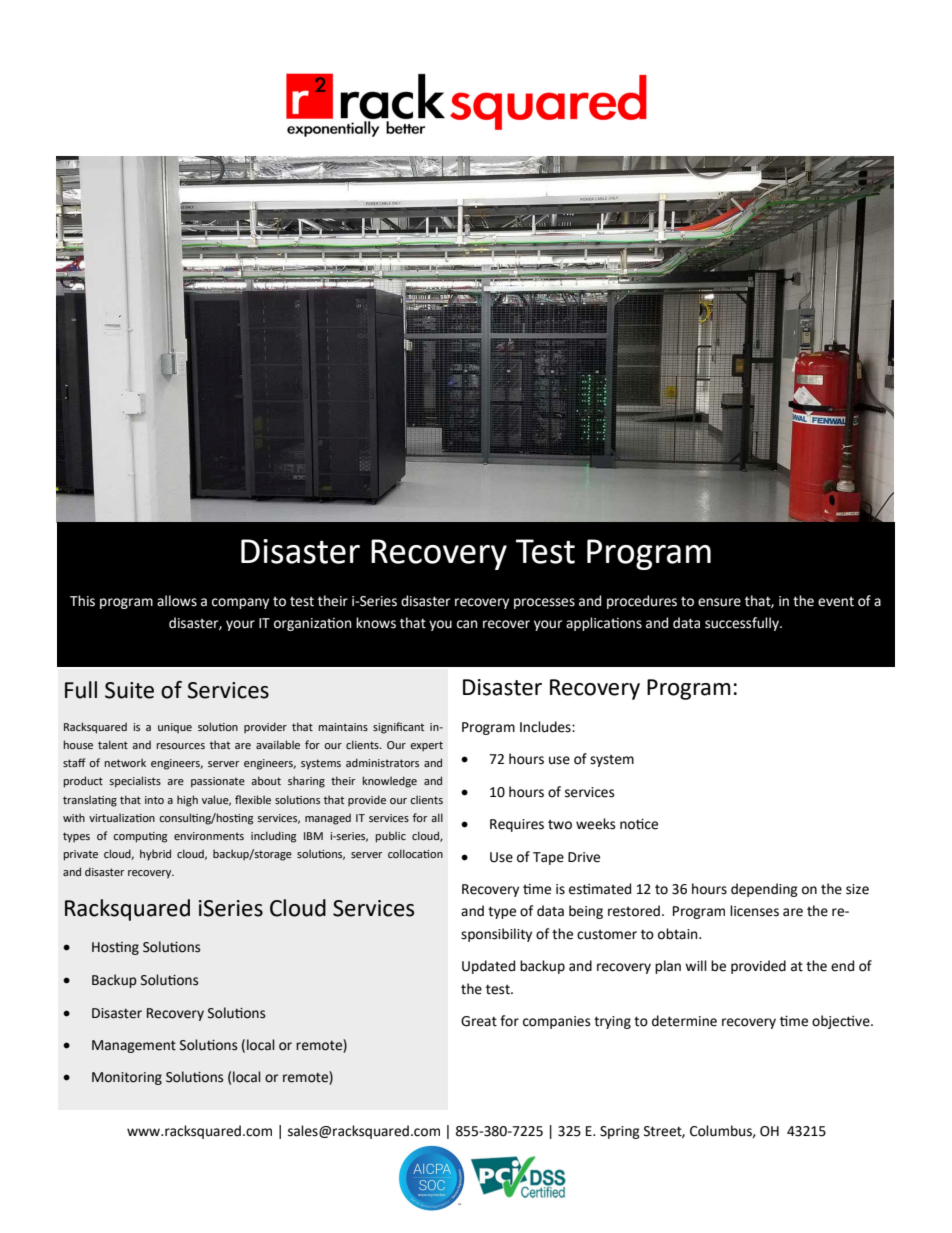  What do you see at coordinates (546, 727) in the screenshot?
I see `Includes` at bounding box center [546, 727].
